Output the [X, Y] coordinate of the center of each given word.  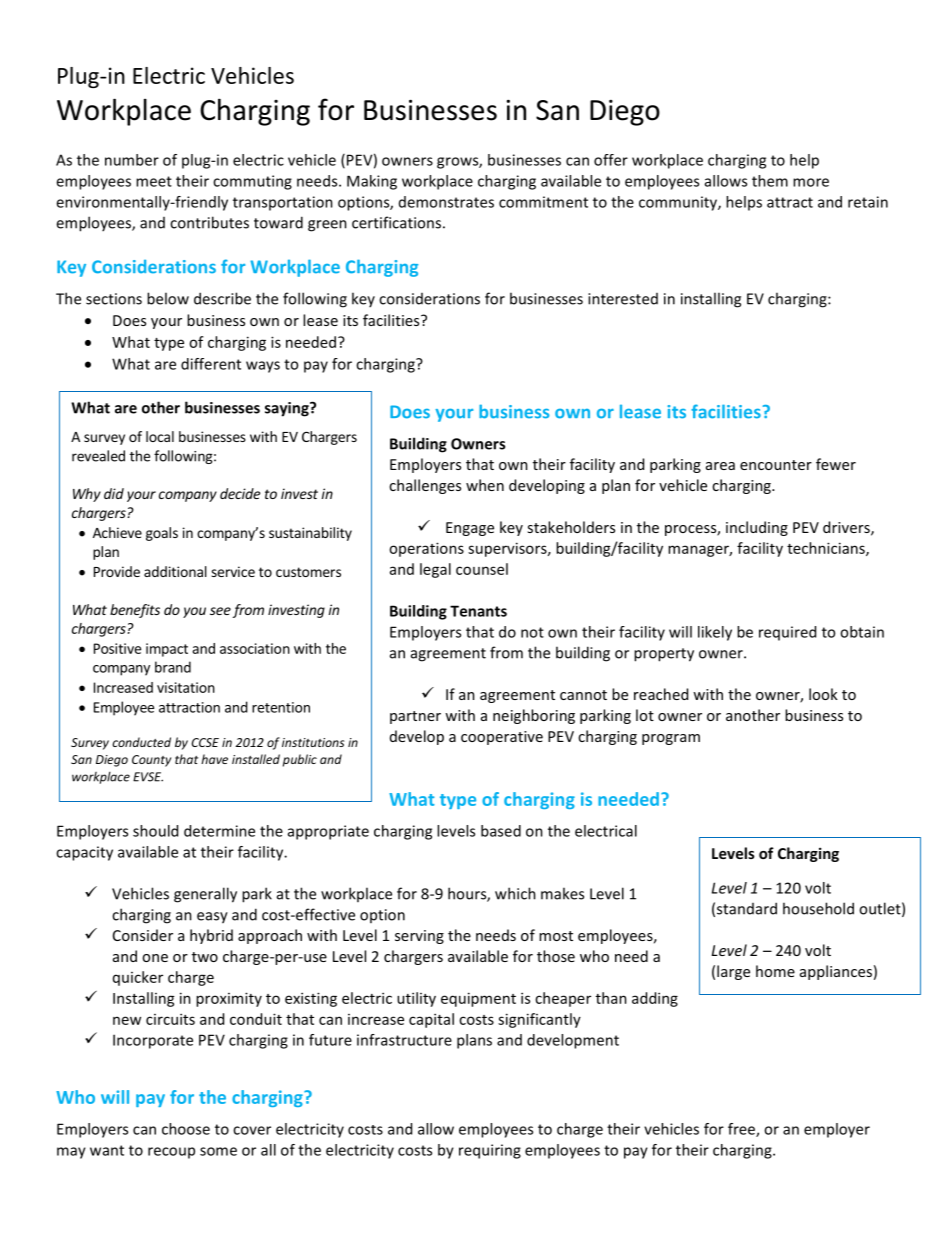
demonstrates [446, 202]
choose [186, 1129]
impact [167, 650]
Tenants [478, 611]
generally [205, 895]
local [160, 436]
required [787, 633]
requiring [490, 1151]
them [770, 181]
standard [747, 908]
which [515, 893]
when [485, 485]
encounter [776, 465]
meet [154, 181]
